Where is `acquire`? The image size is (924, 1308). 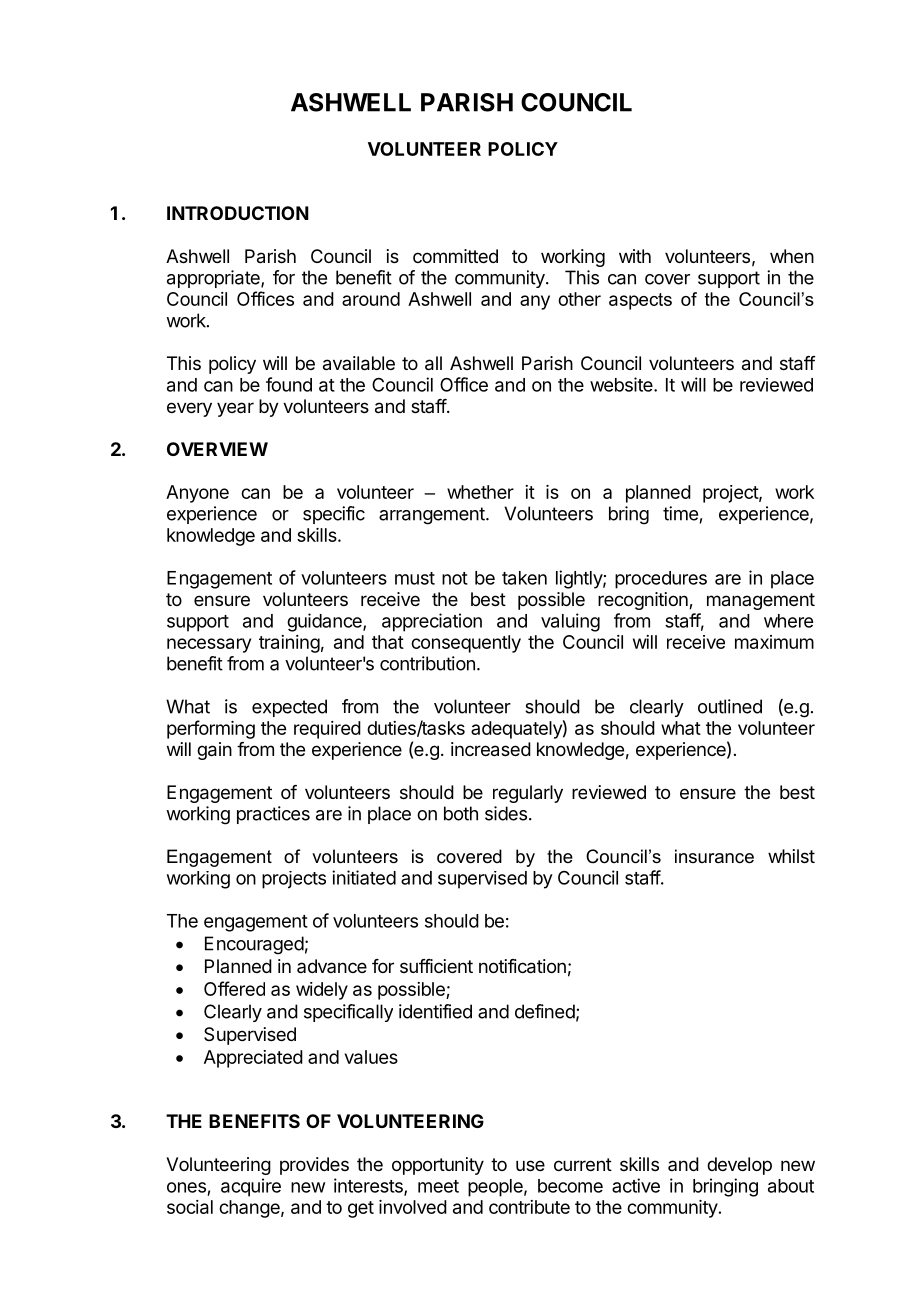
acquire is located at coordinates (251, 1187).
